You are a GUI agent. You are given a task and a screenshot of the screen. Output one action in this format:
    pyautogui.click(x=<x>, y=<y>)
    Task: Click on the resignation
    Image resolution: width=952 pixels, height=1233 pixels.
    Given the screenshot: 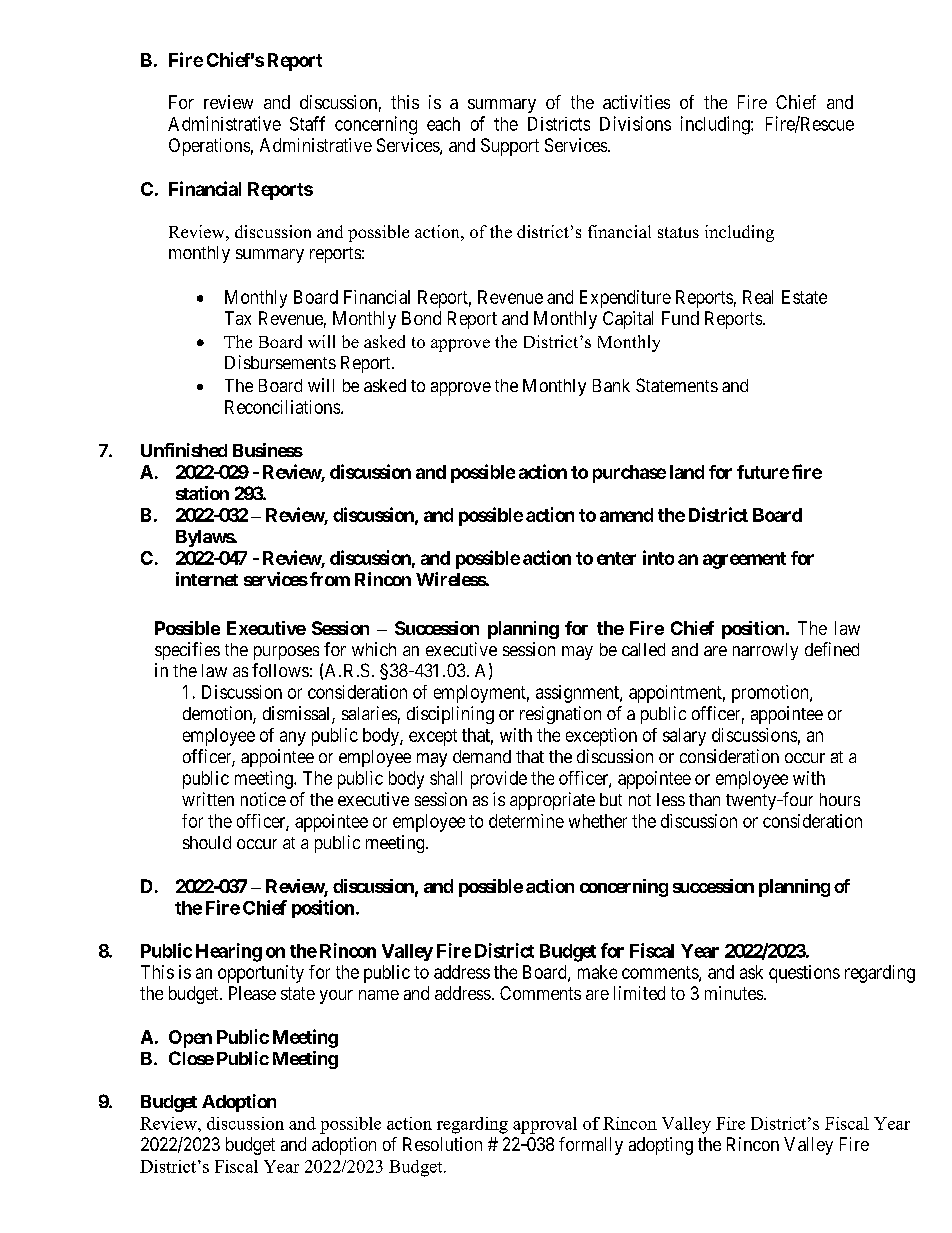 What is the action you would take?
    pyautogui.click(x=560, y=715)
